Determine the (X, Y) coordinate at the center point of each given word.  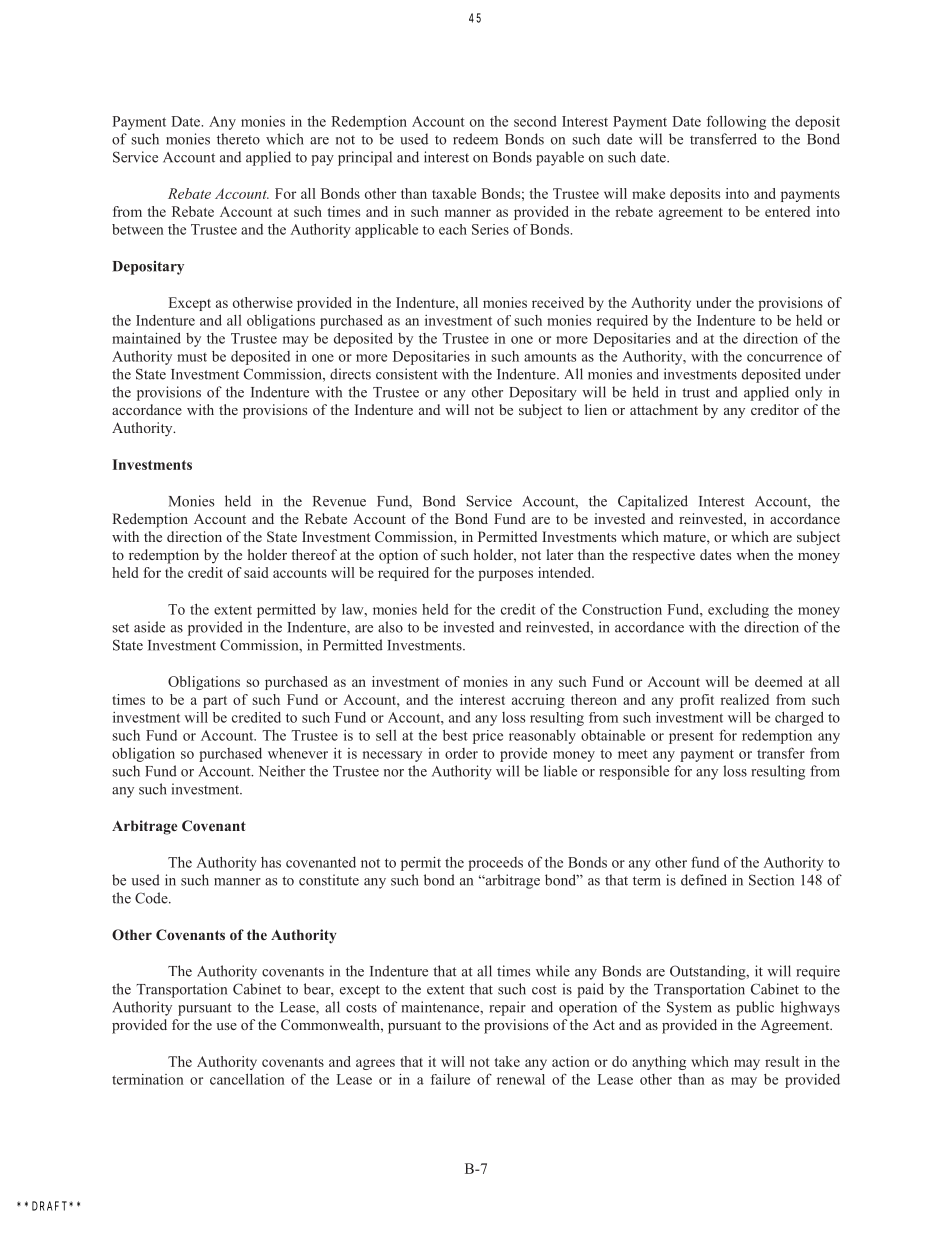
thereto (238, 139)
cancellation (247, 1079)
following (736, 122)
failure (450, 1079)
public (755, 1008)
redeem (475, 139)
